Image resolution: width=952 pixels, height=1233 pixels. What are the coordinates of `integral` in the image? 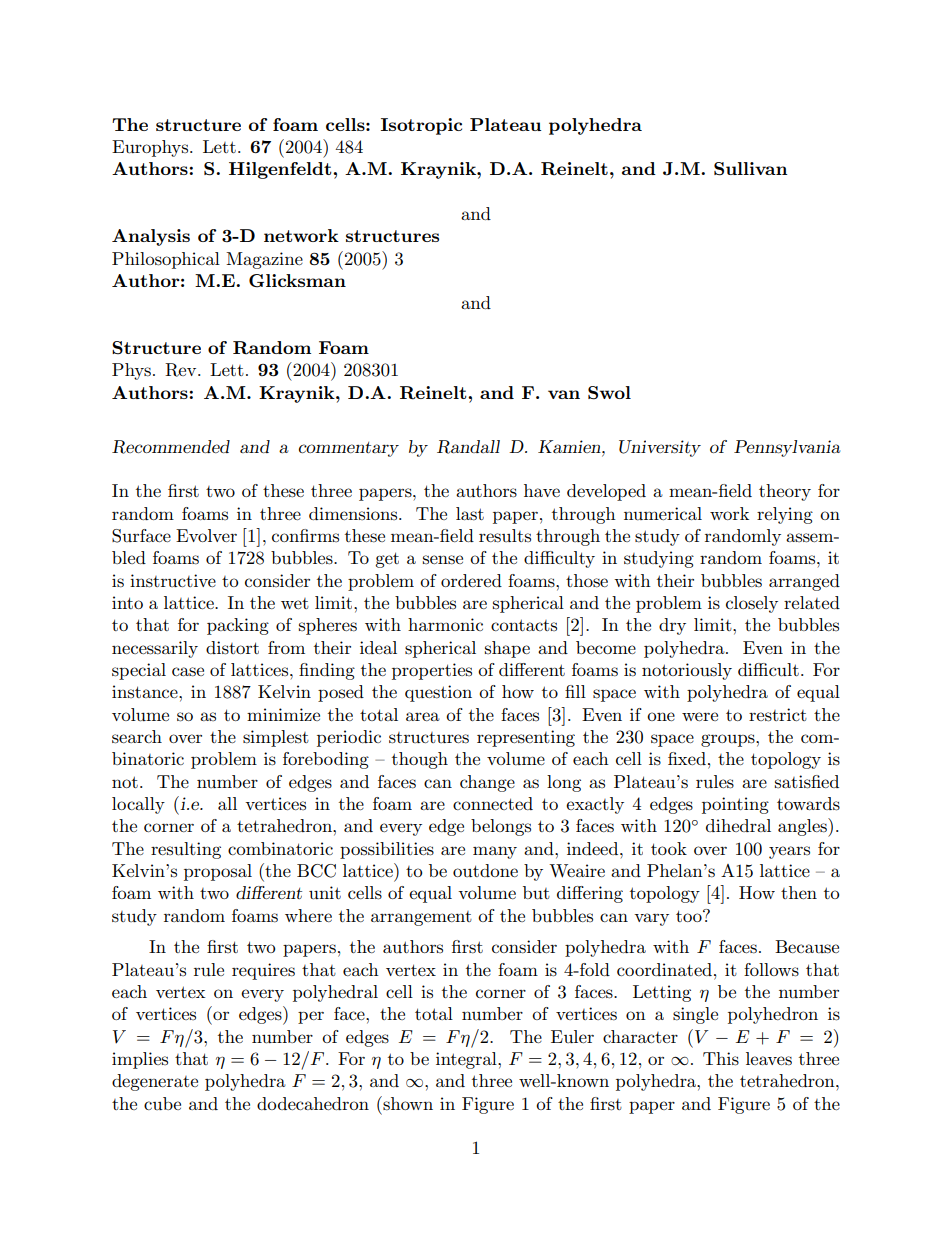 It's located at (467, 1060).
